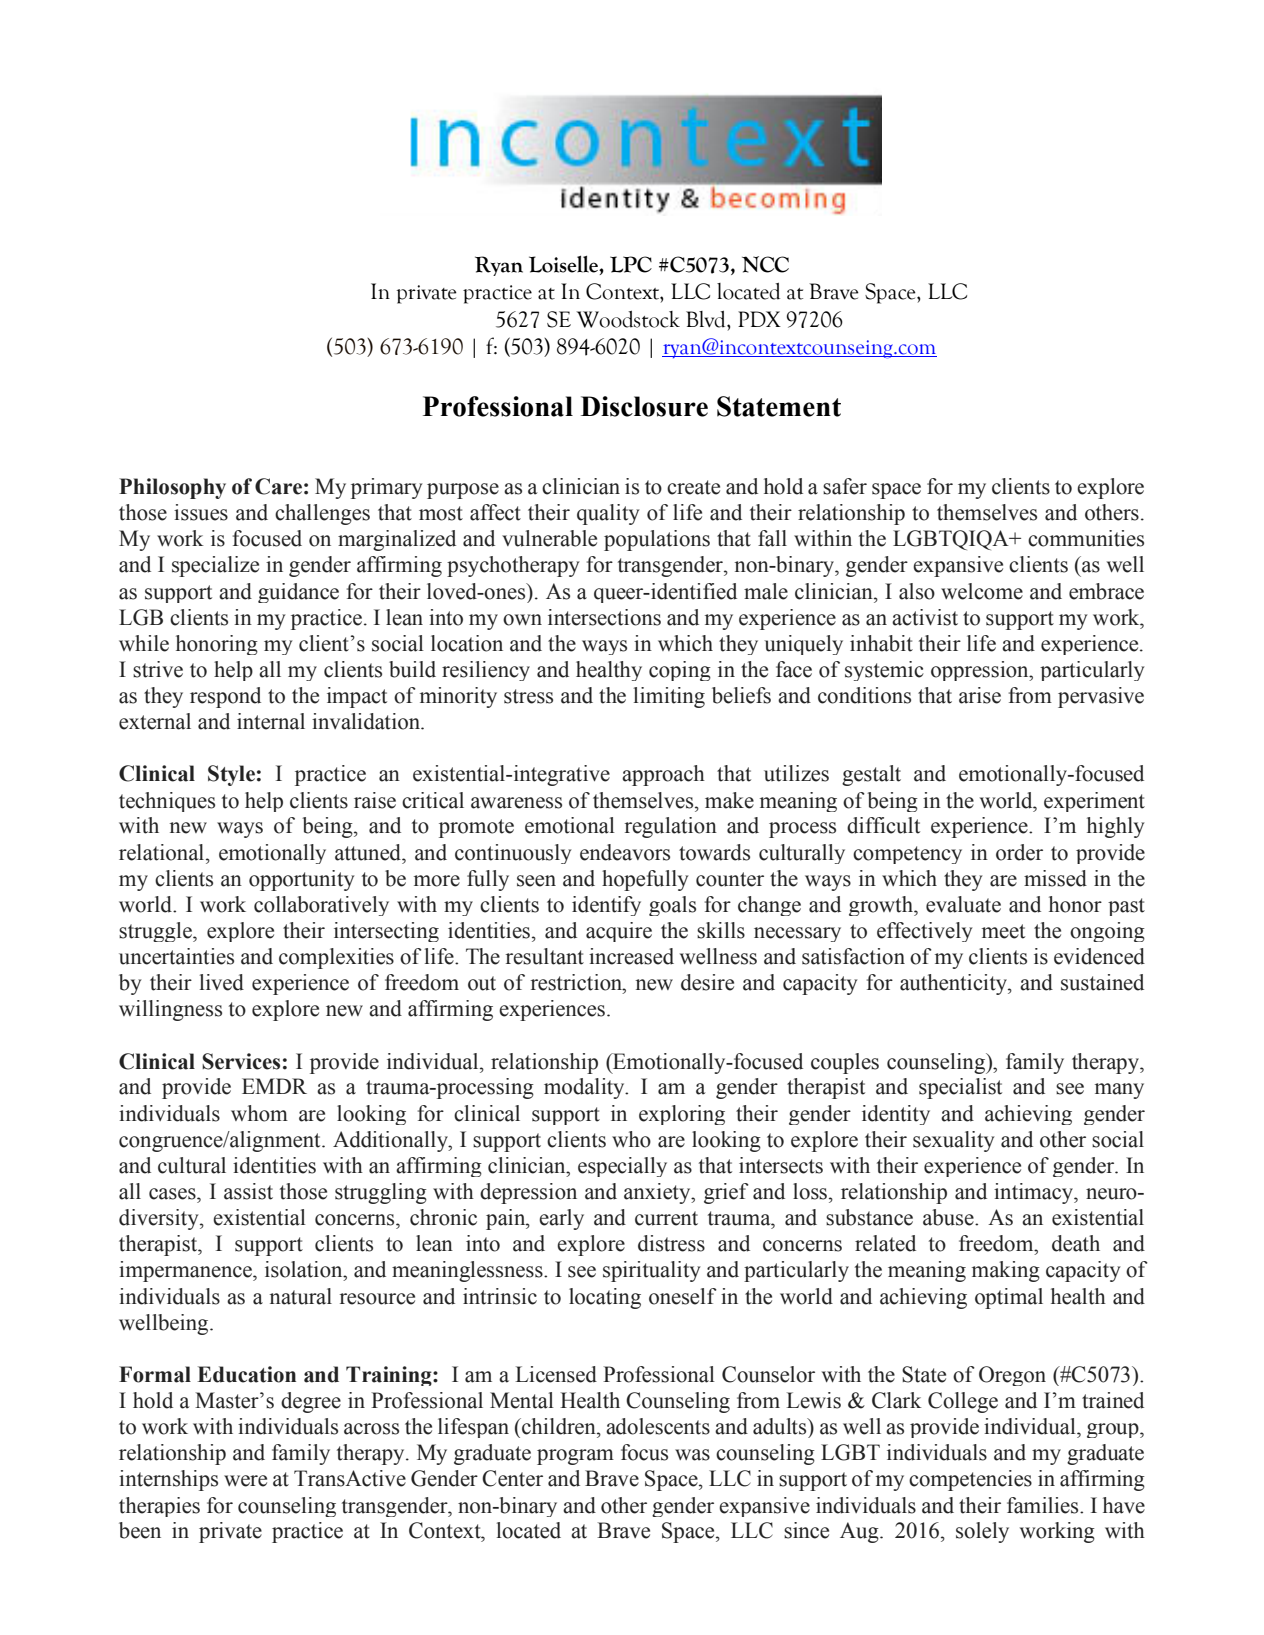 This screenshot has height=1635, width=1264. What do you see at coordinates (963, 904) in the screenshot?
I see `evaluate` at bounding box center [963, 904].
